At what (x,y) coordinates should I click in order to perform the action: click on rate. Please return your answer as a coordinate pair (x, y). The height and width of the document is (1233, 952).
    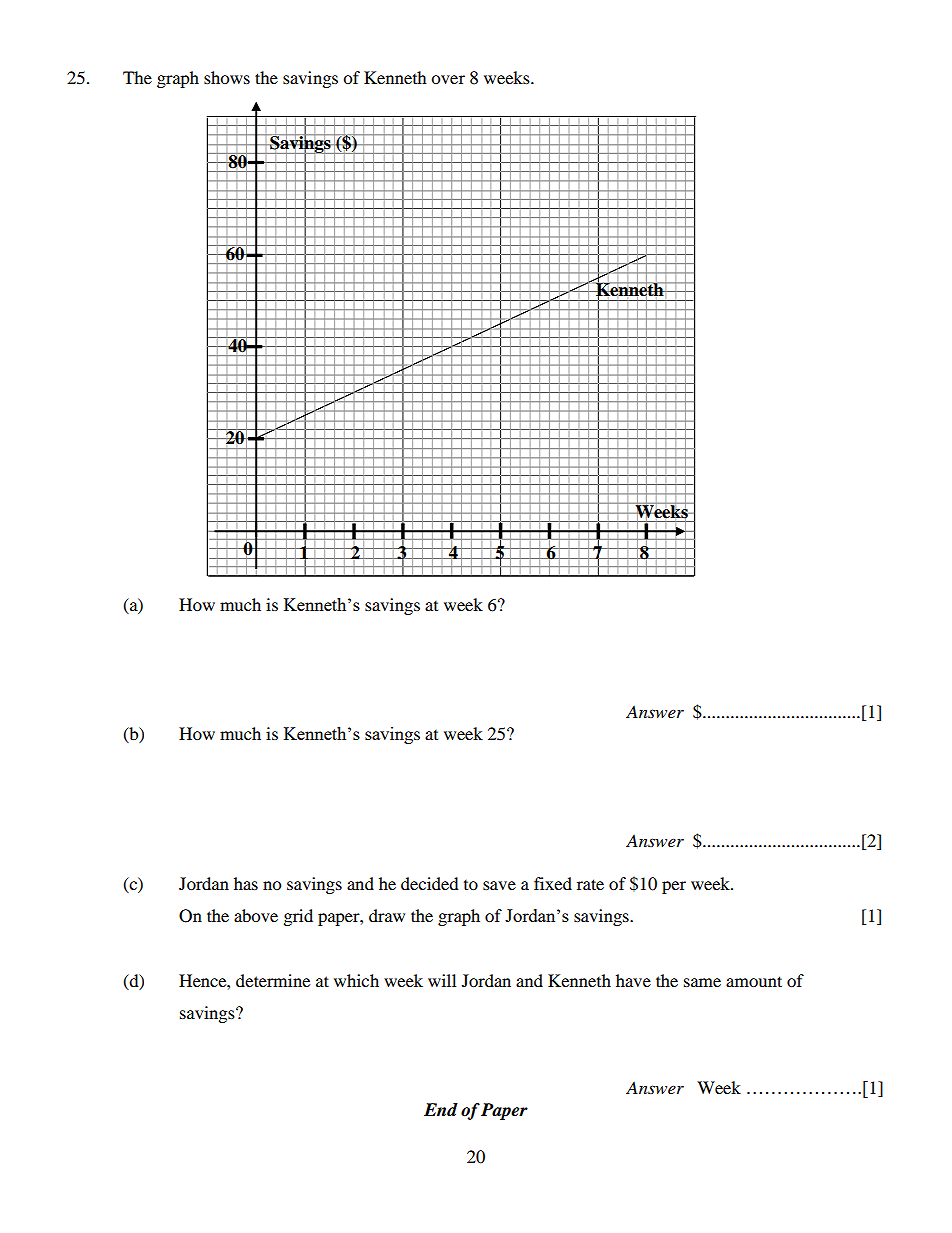
    Looking at the image, I should click on (590, 884).
